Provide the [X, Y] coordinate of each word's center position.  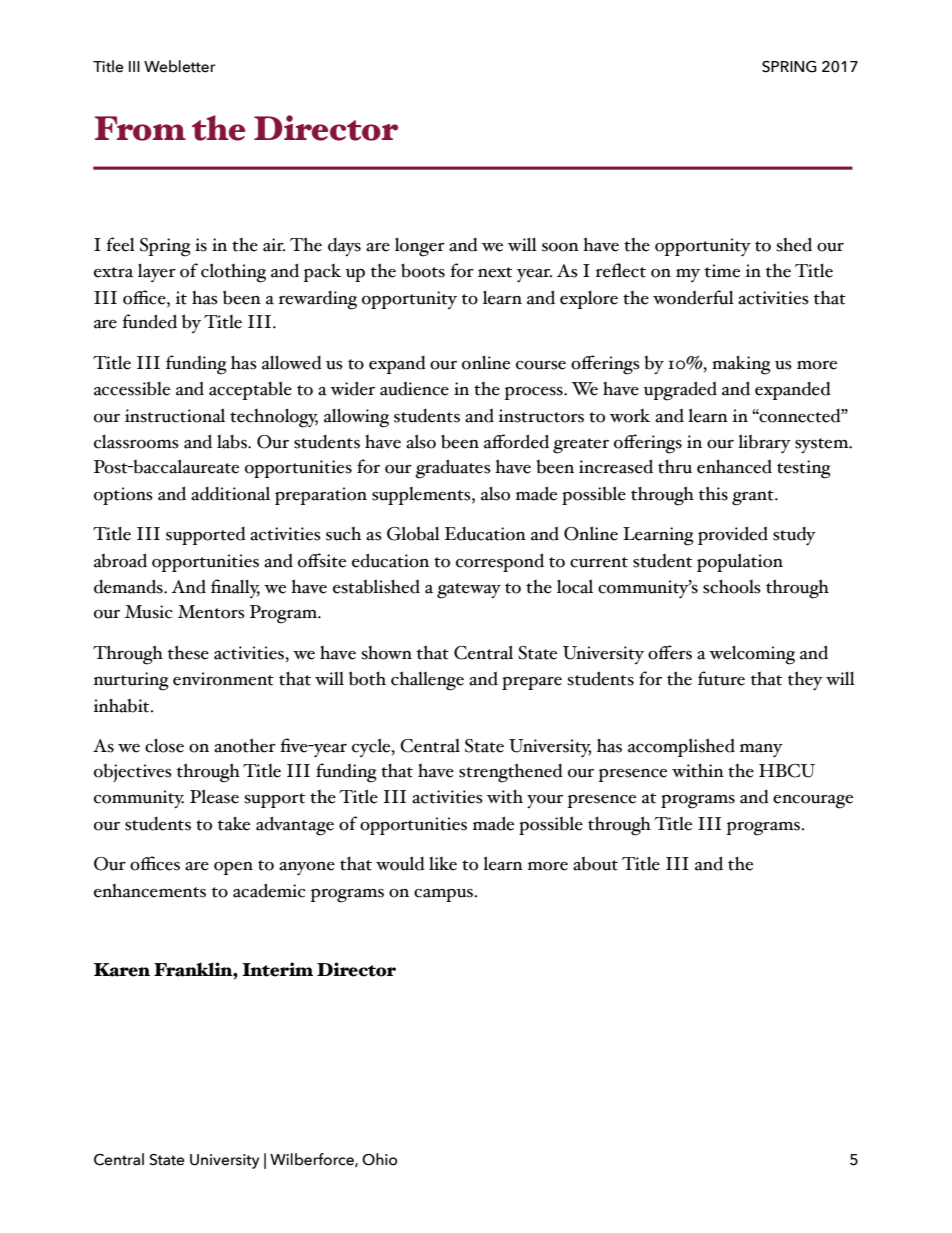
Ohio [379, 1159]
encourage [813, 802]
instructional [175, 415]
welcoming [752, 655]
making [741, 365]
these [188, 652]
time [722, 271]
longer [420, 247]
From [140, 128]
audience [414, 388]
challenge [427, 681]
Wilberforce [313, 1160]
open [233, 868]
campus [445, 895]
